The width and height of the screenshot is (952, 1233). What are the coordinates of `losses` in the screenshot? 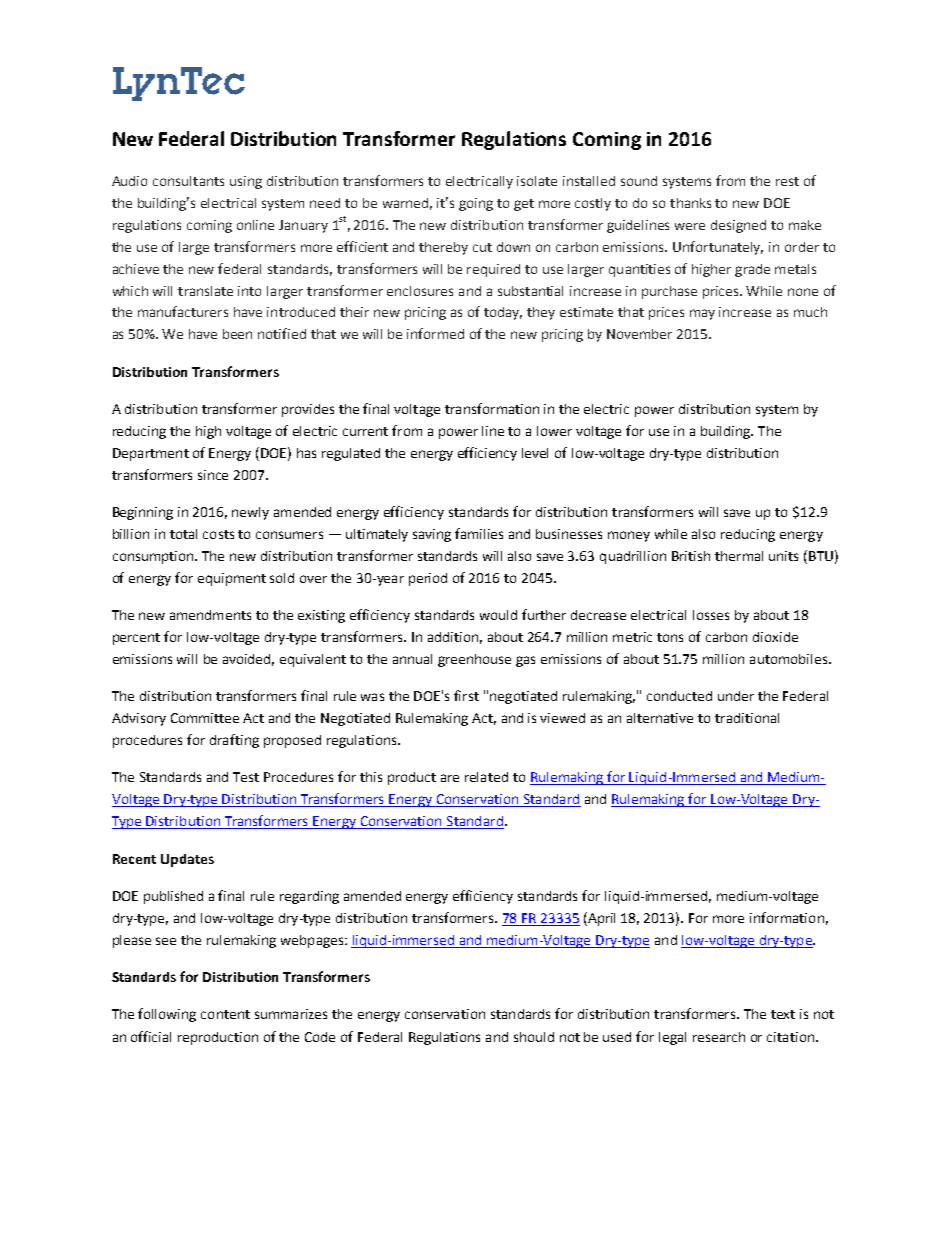 It's located at (711, 615).
